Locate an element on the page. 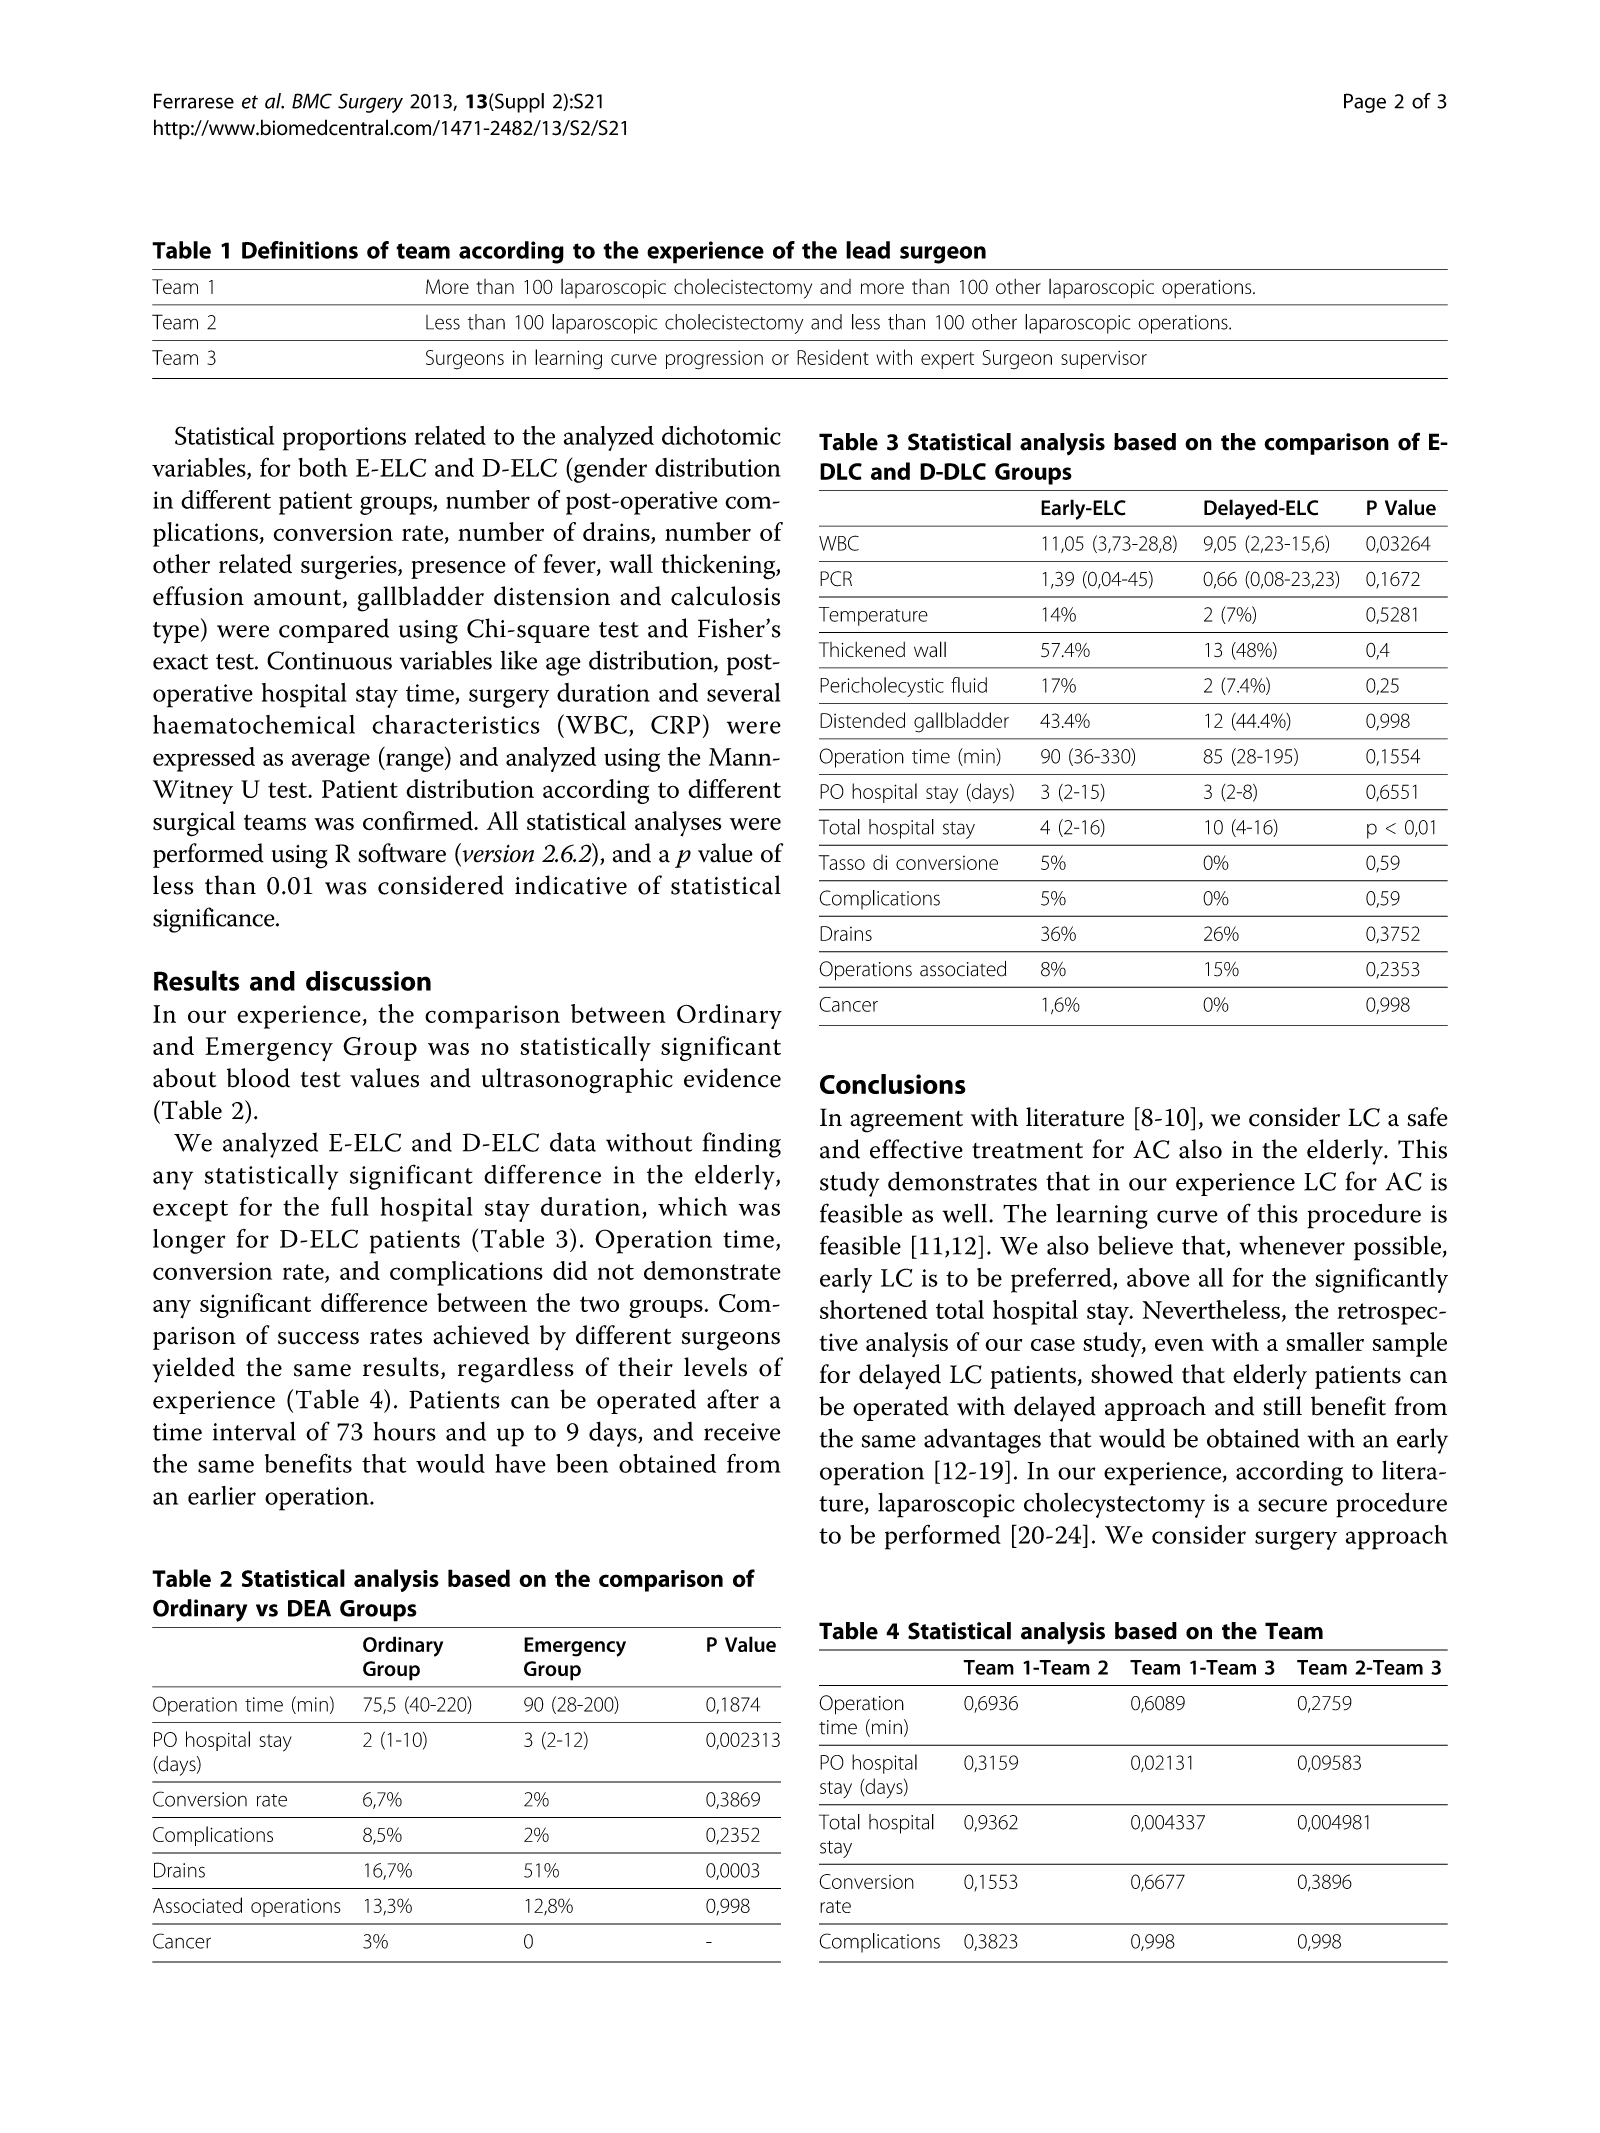  average is located at coordinates (331, 762).
